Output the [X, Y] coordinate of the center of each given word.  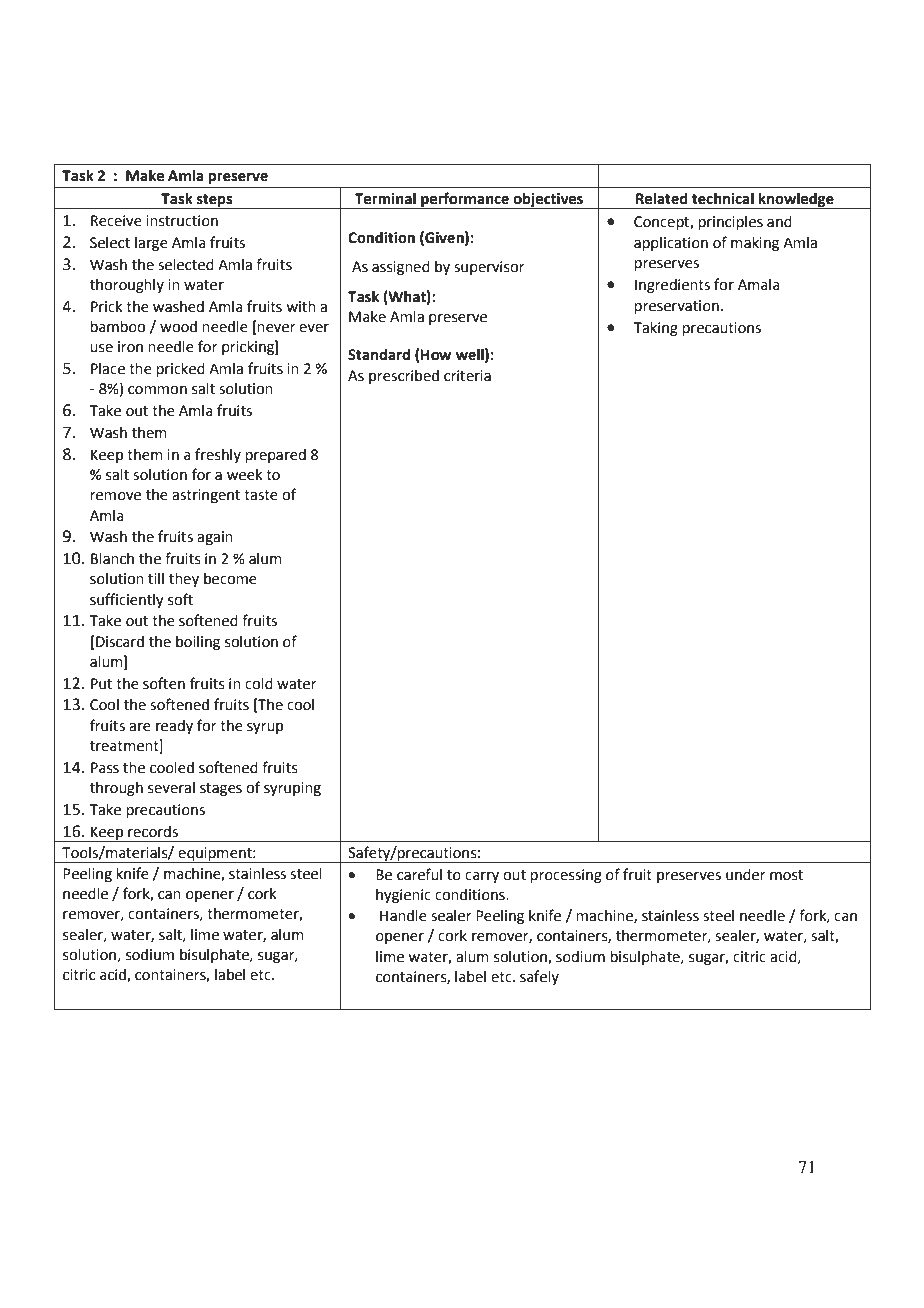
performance [465, 200]
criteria [467, 376]
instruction [182, 221]
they [184, 580]
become [230, 579]
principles [730, 223]
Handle [403, 916]
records [153, 832]
